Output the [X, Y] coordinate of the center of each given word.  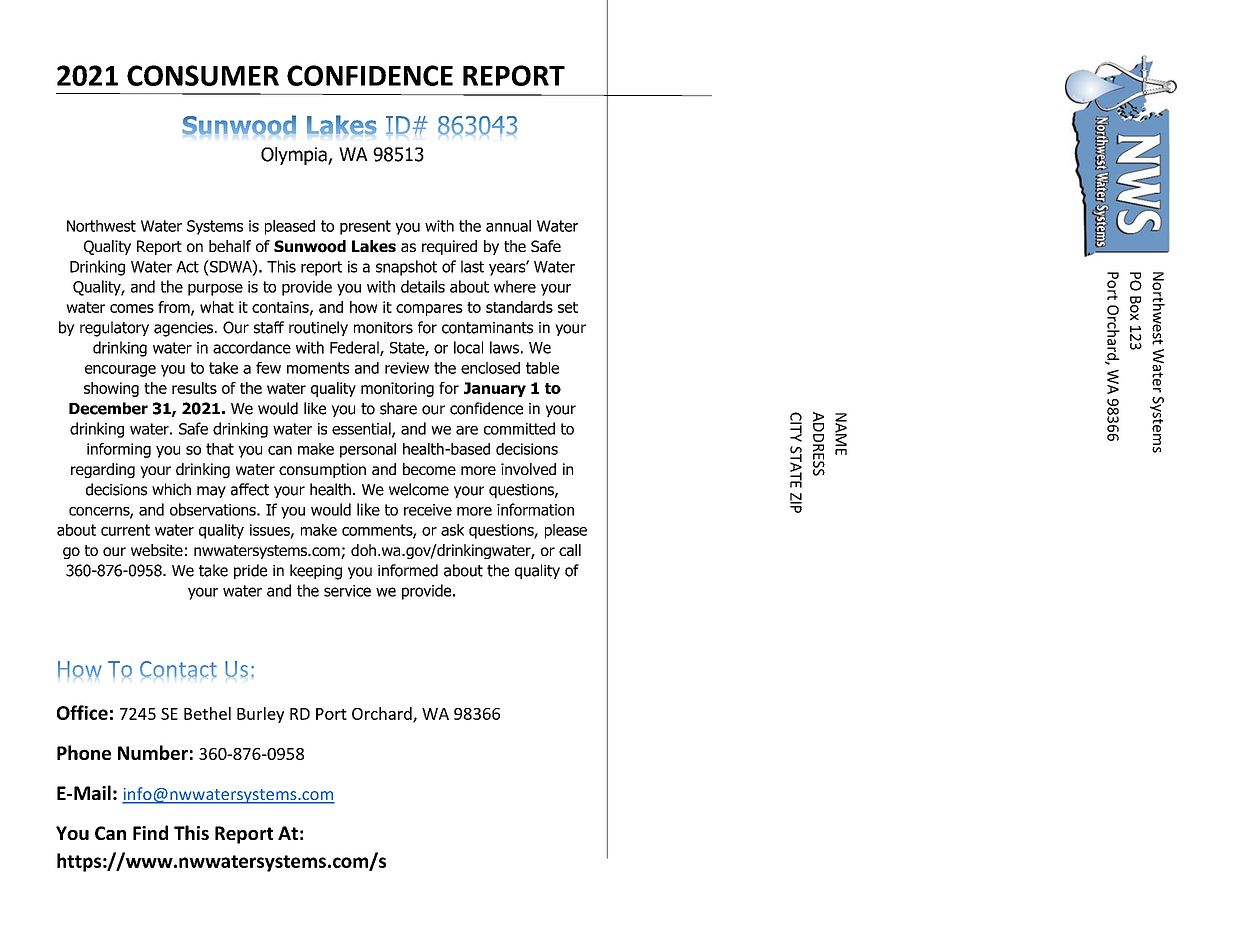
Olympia [295, 156]
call [570, 550]
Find [150, 832]
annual [508, 226]
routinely [318, 328]
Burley [260, 715]
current [125, 530]
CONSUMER [203, 75]
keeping [316, 572]
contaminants [487, 328]
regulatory [114, 329]
